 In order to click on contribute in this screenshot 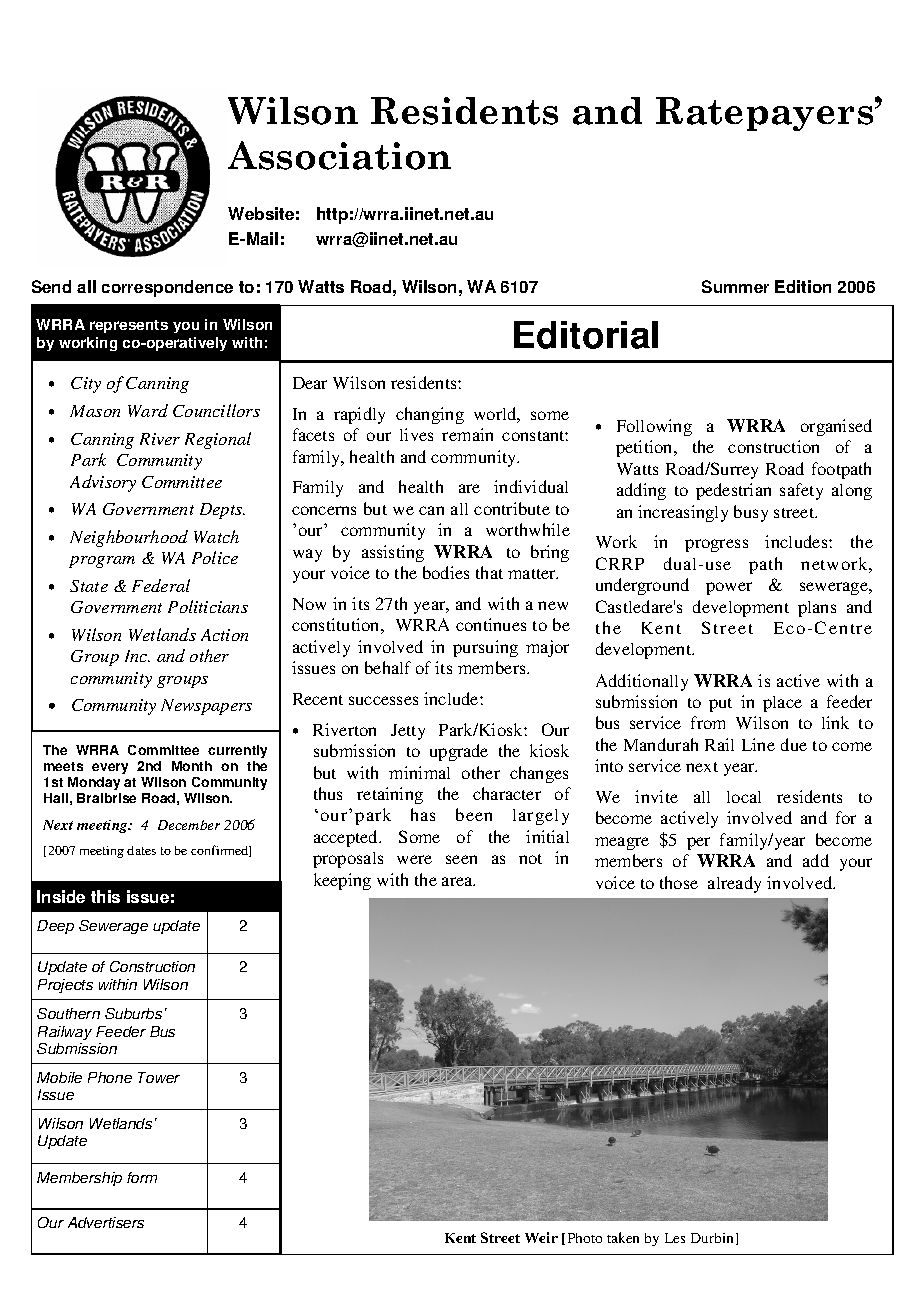, I will do `click(512, 508)`.
